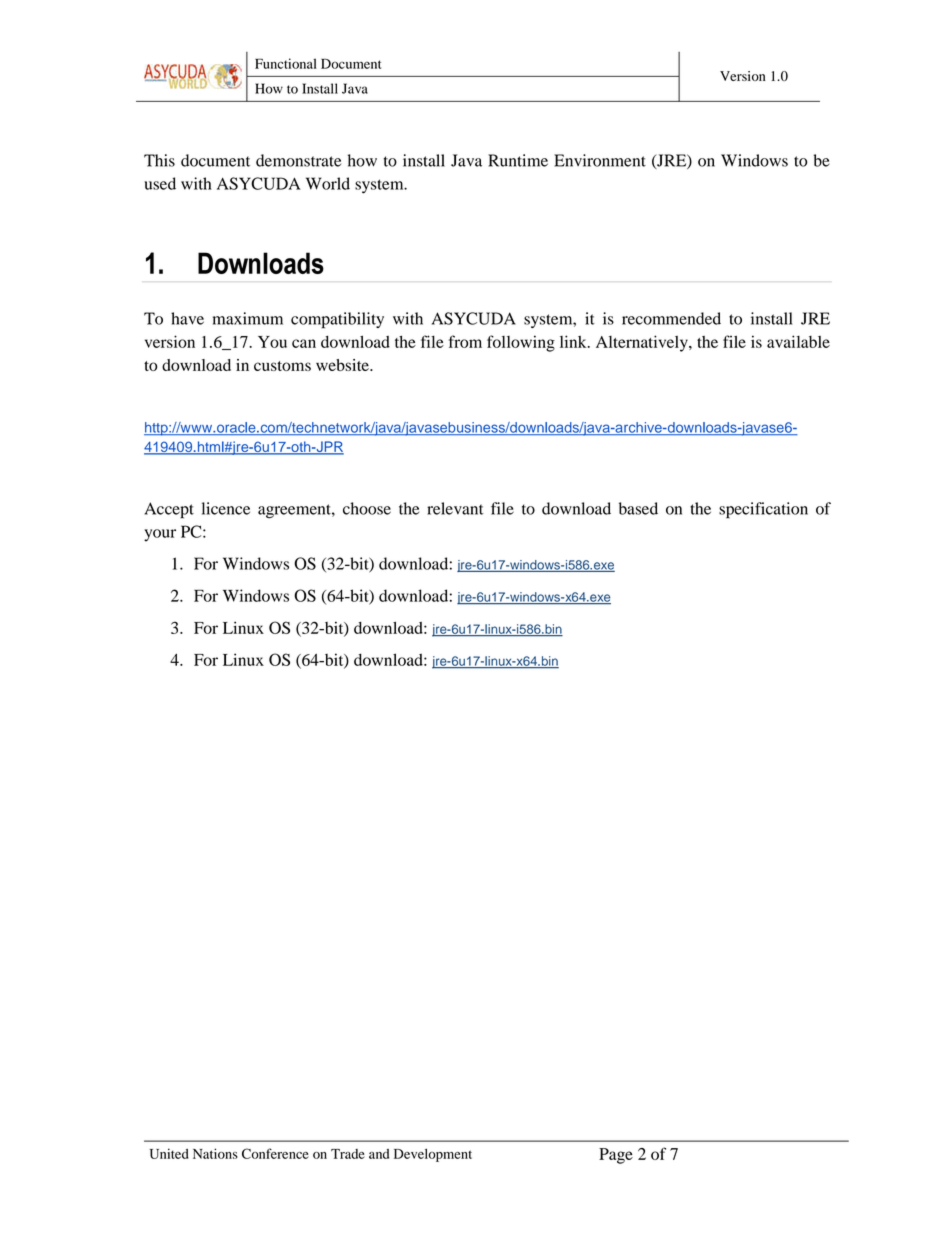 The width and height of the screenshot is (952, 1233). Describe the element at coordinates (215, 1153) in the screenshot. I see `Nations` at that location.
